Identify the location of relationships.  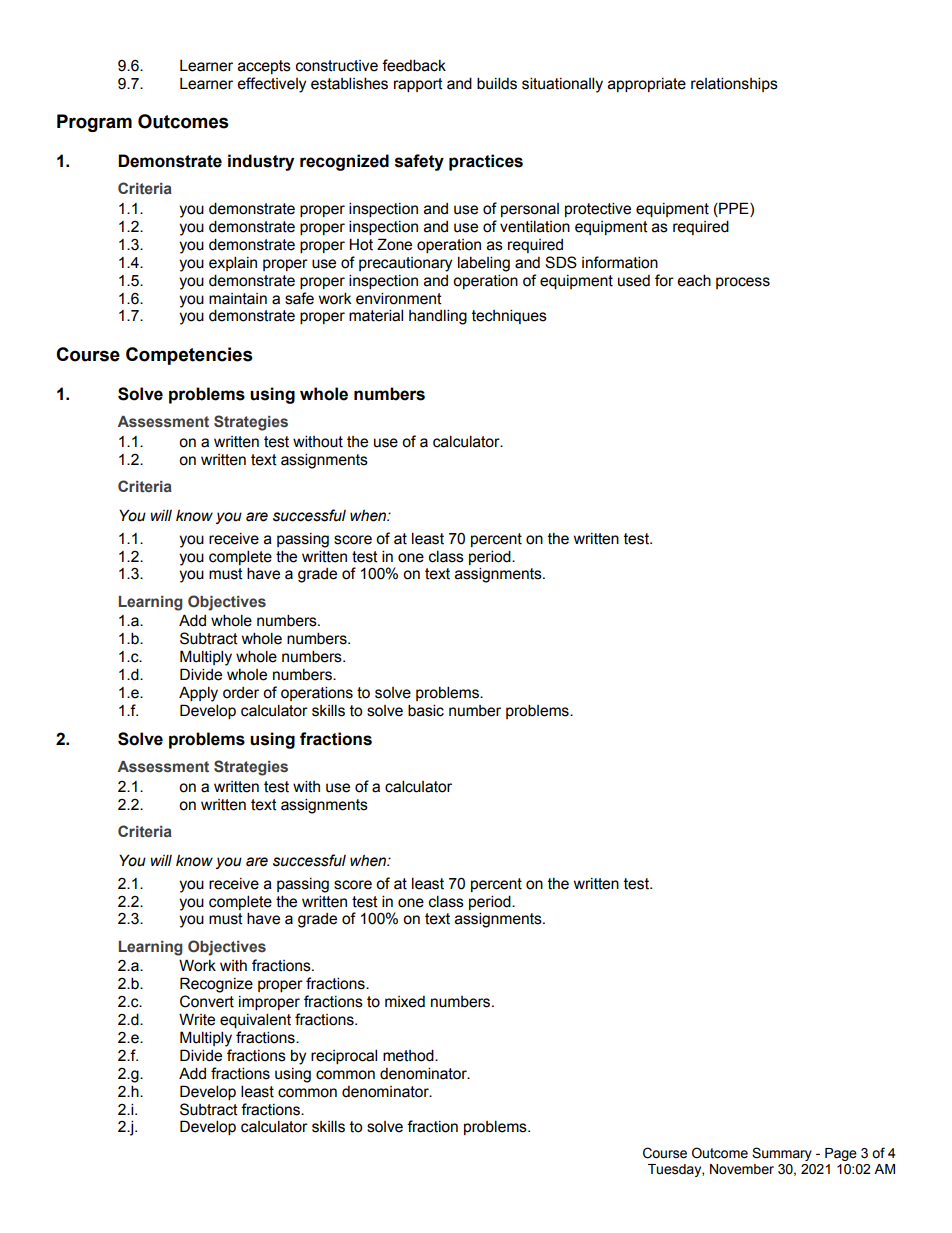
(734, 84).
